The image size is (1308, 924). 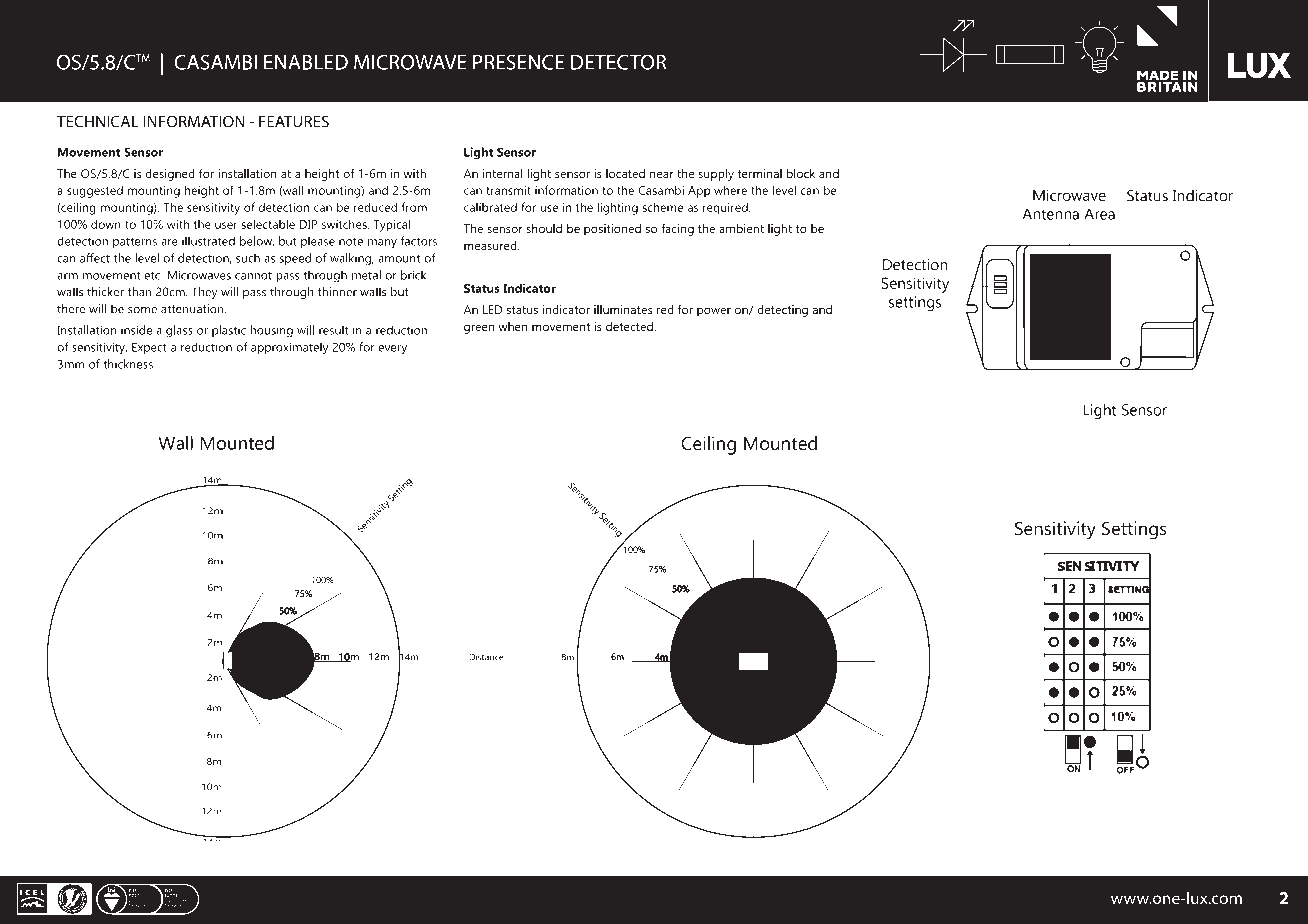 What do you see at coordinates (149, 349) in the screenshot?
I see `Expect` at bounding box center [149, 349].
